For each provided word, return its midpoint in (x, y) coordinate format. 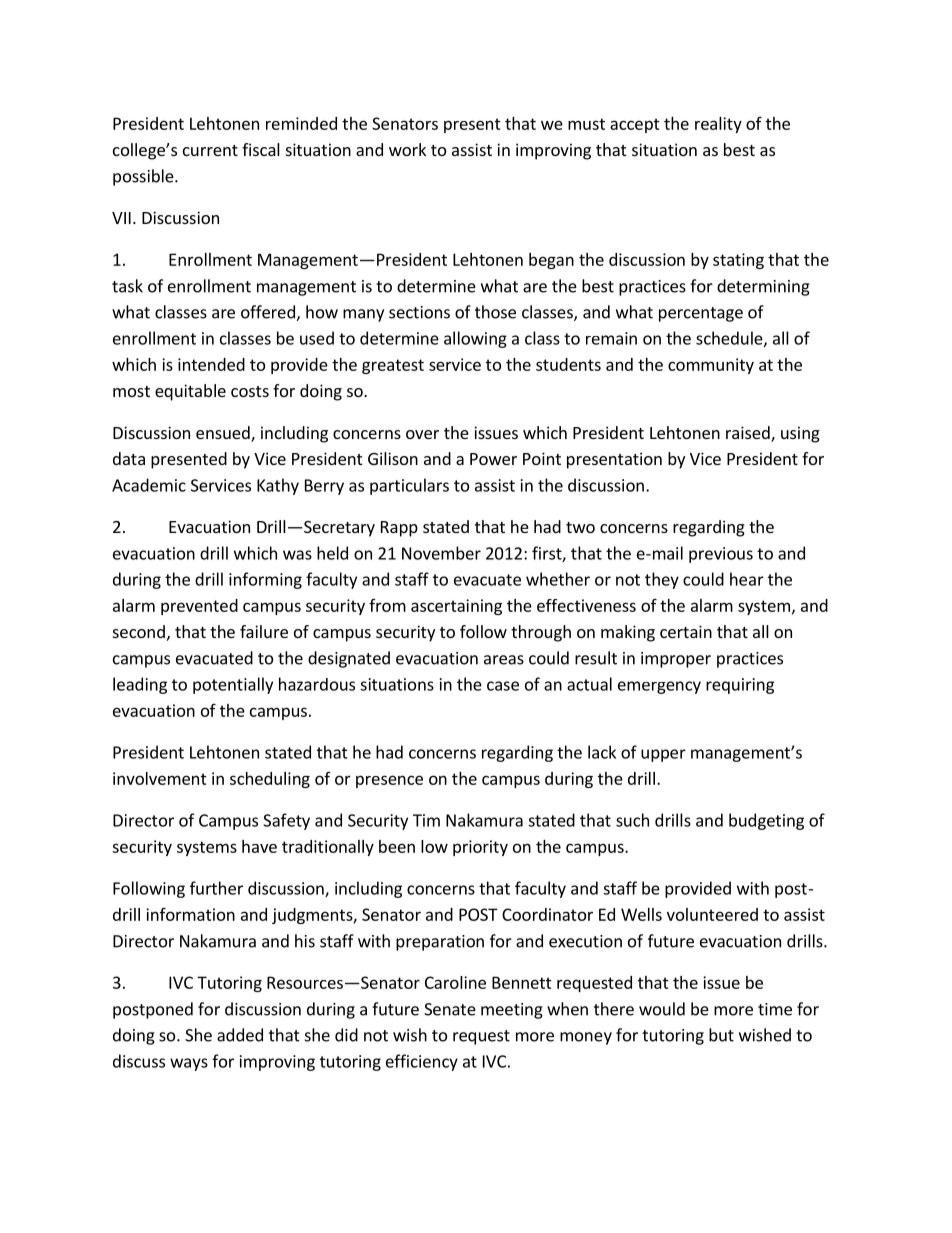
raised (749, 434)
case (503, 686)
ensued (224, 434)
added (240, 1035)
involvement (160, 778)
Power (493, 459)
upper (663, 755)
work (407, 149)
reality (718, 125)
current (210, 150)
